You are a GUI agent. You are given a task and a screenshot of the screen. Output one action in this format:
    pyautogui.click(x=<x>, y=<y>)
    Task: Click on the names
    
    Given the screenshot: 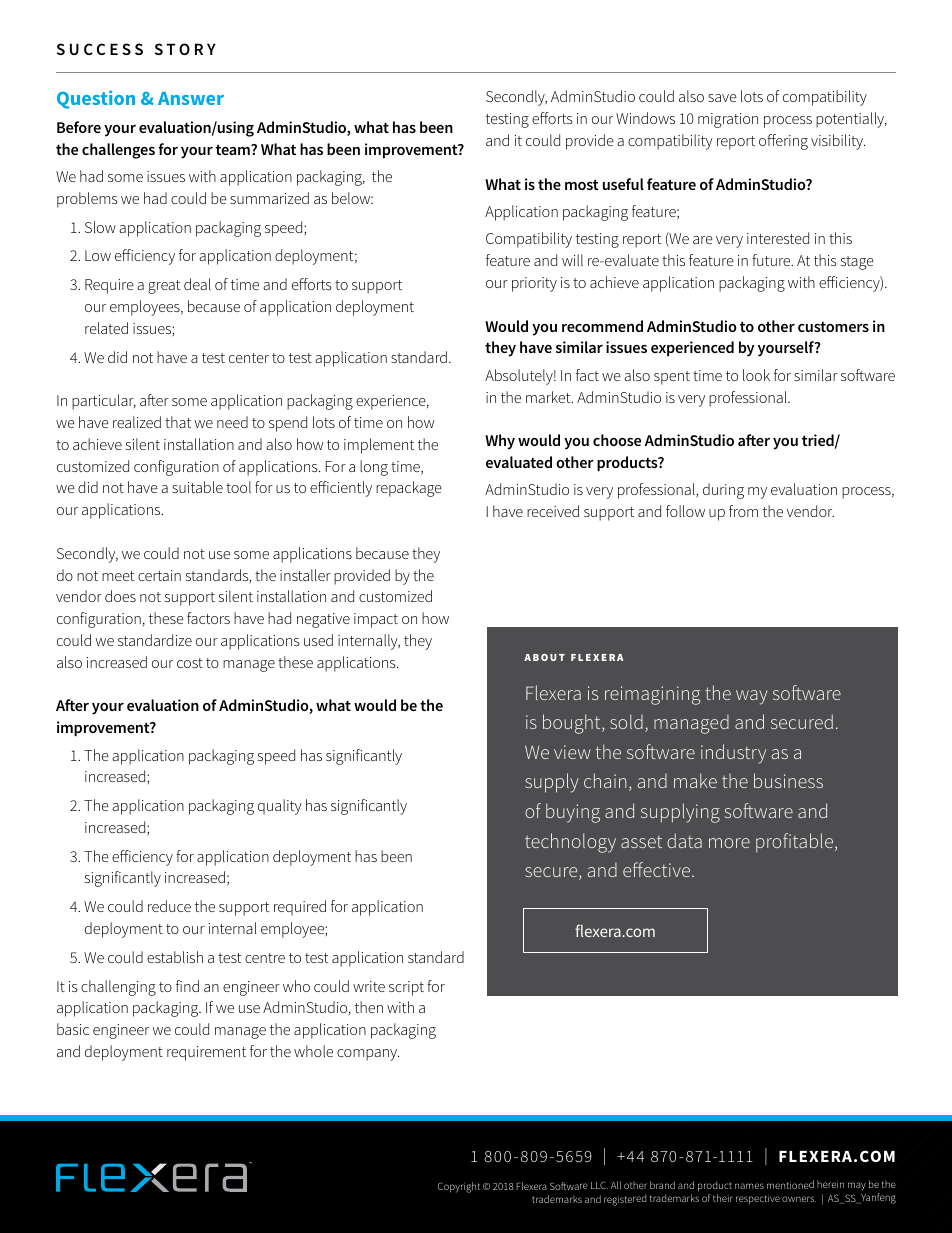 What is the action you would take?
    pyautogui.click(x=749, y=1186)
